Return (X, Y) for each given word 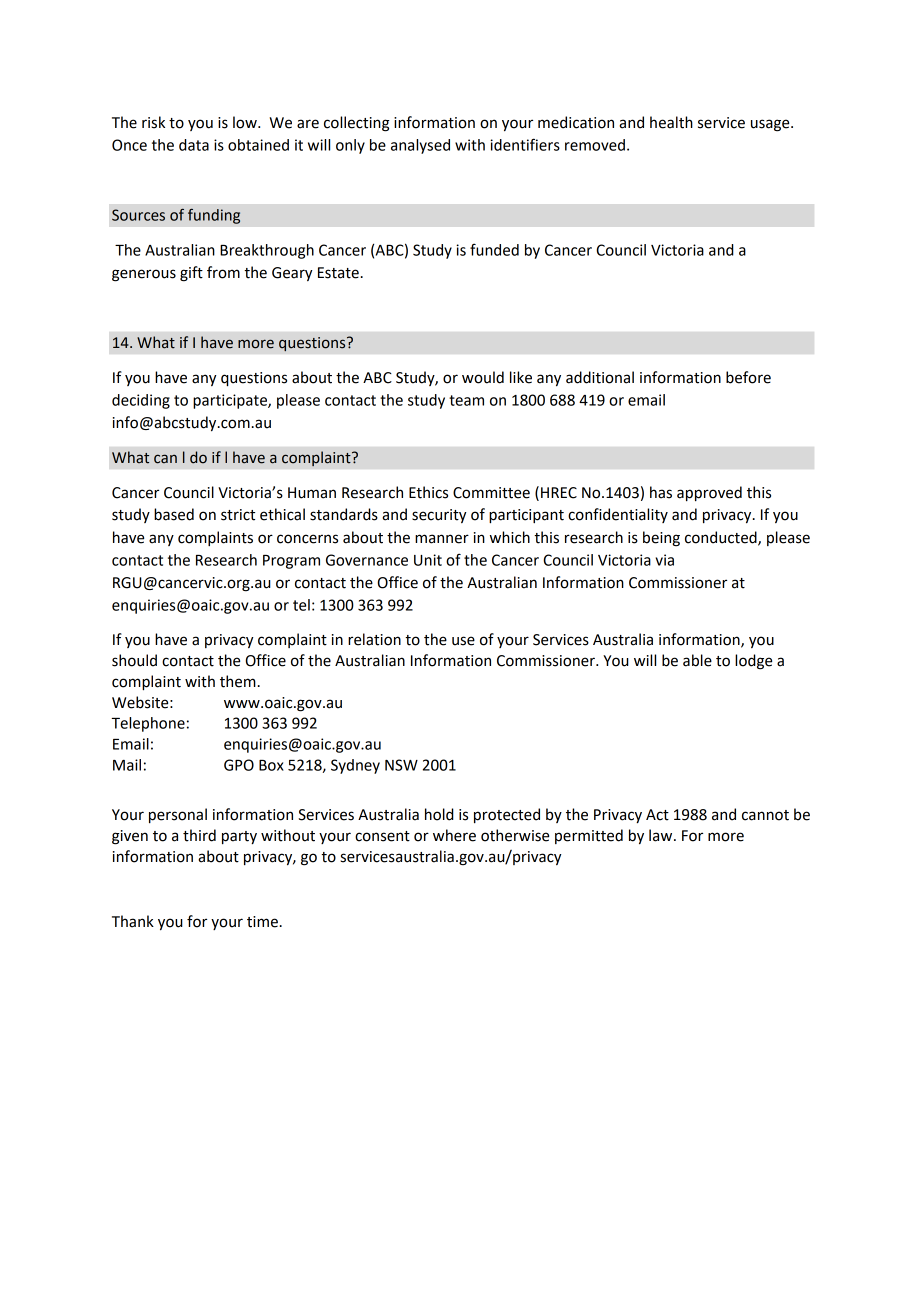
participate (231, 401)
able (697, 660)
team (466, 400)
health (671, 122)
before (748, 377)
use (463, 641)
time (262, 922)
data (194, 145)
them (238, 681)
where (454, 835)
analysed (420, 146)
